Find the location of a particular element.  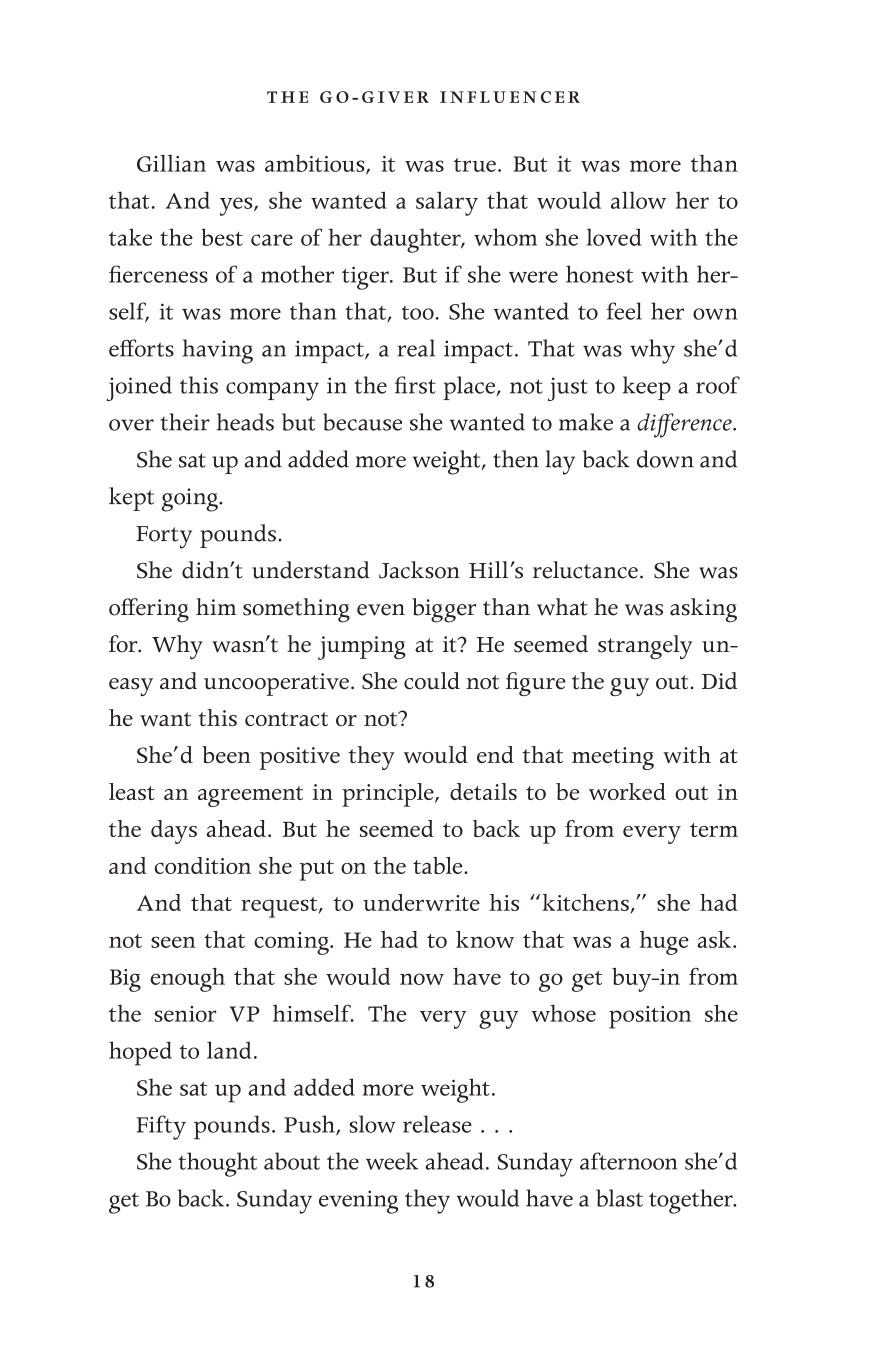

true is located at coordinates (475, 165).
